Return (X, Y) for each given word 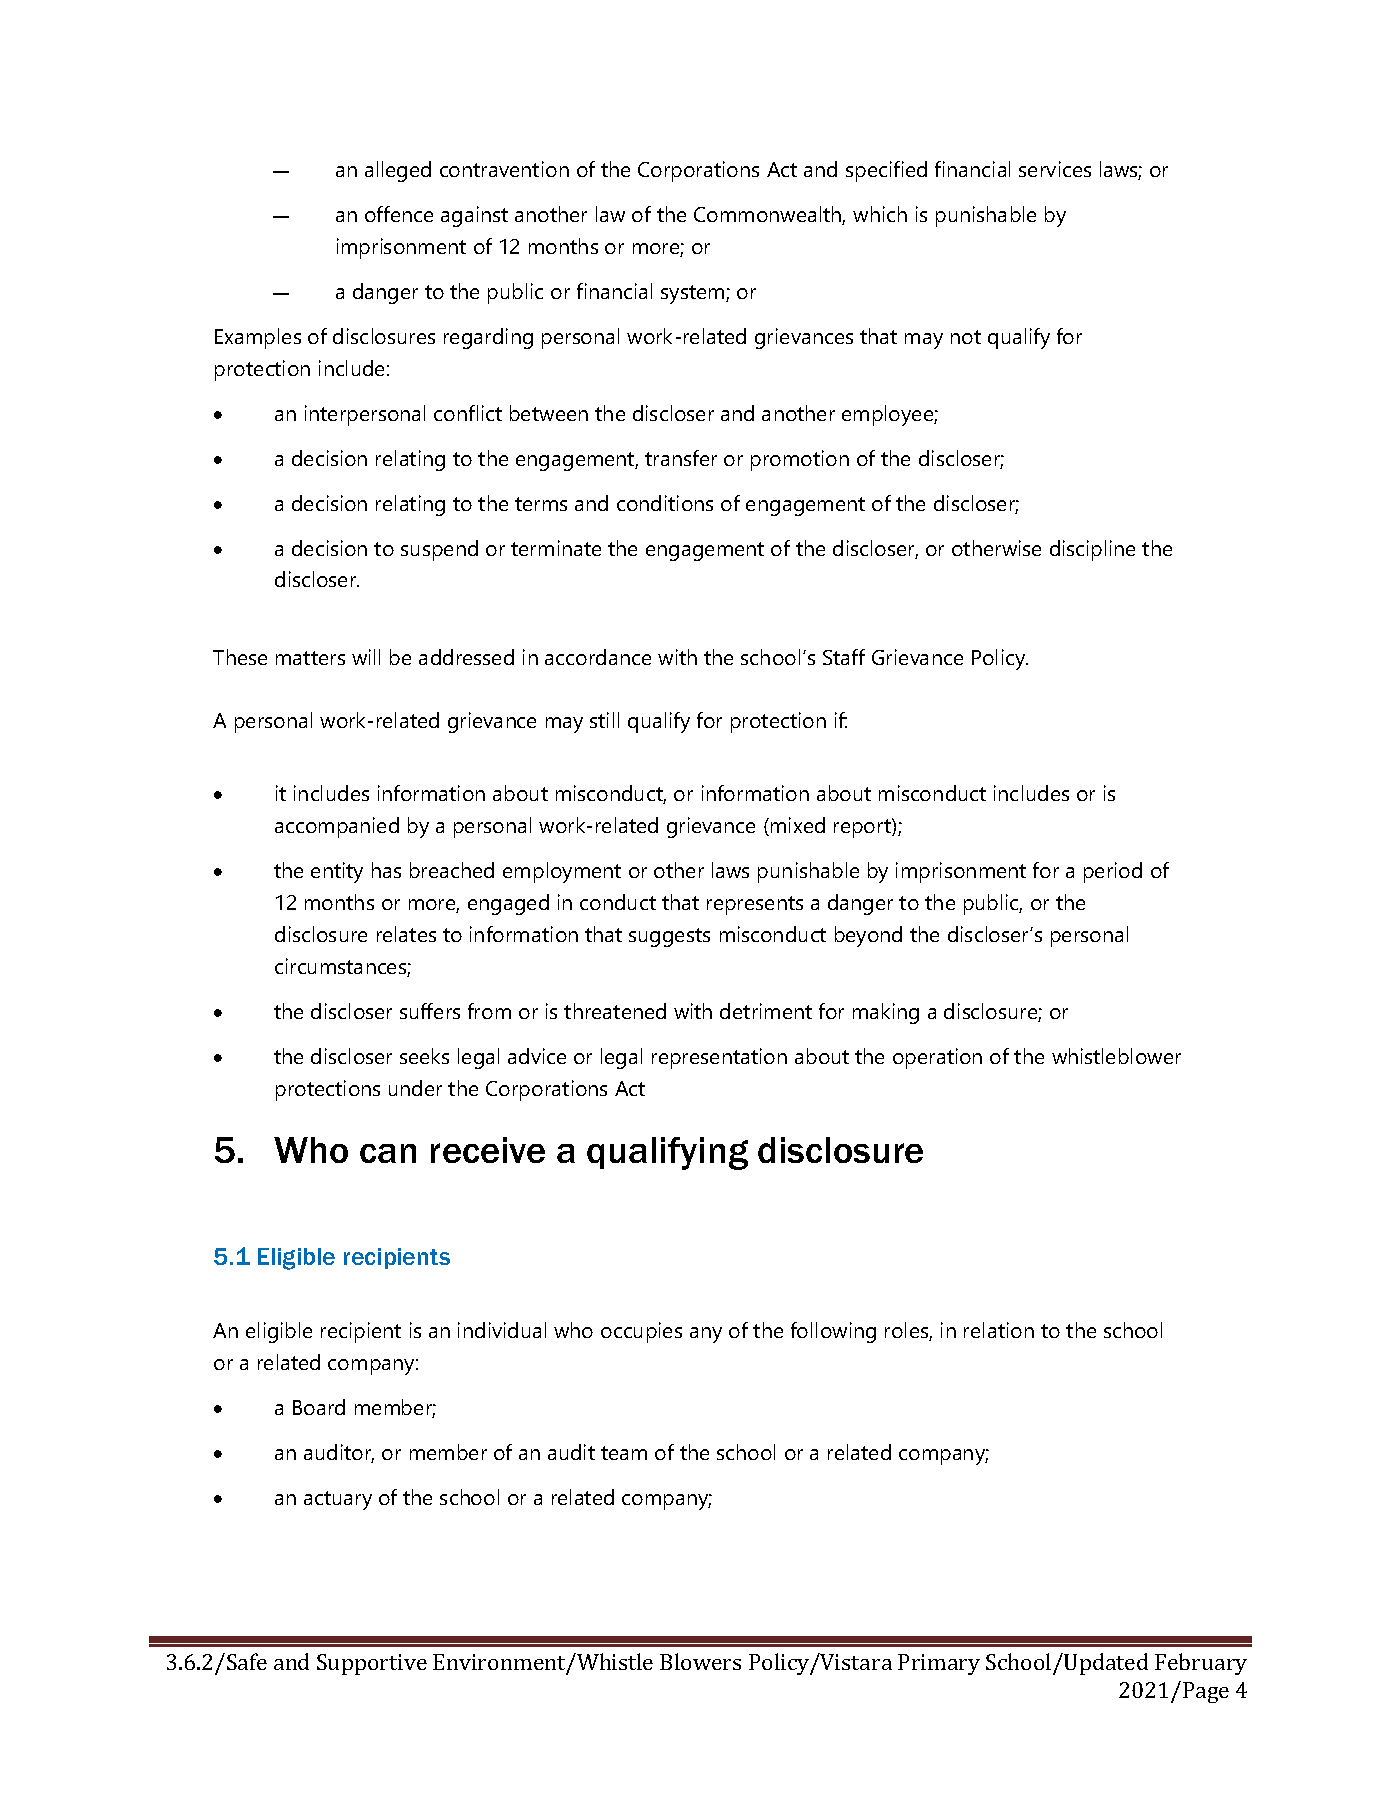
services (1055, 169)
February (1201, 1664)
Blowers (700, 1661)
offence (399, 214)
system (694, 294)
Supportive (372, 1664)
